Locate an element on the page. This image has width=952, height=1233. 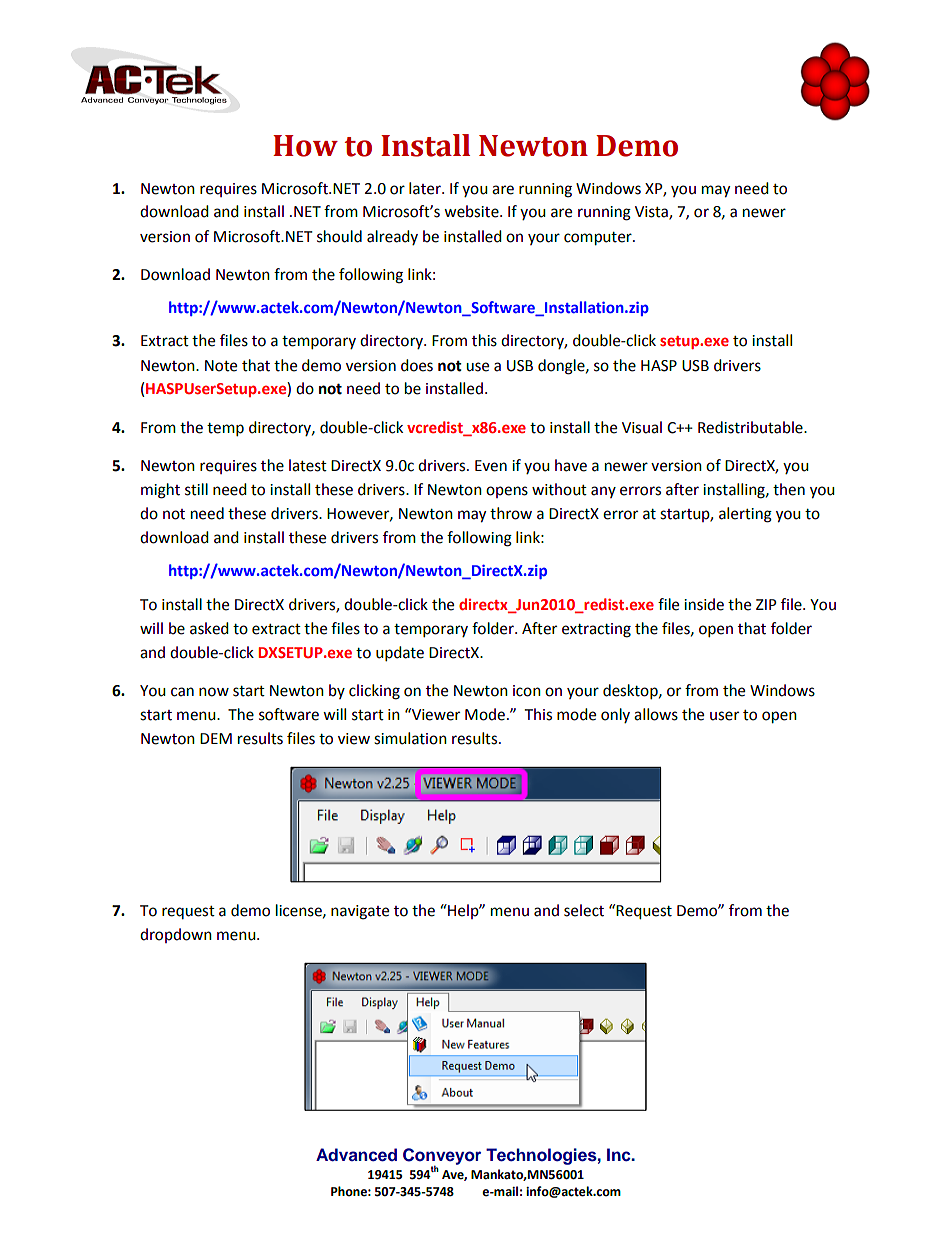
should is located at coordinates (339, 236).
